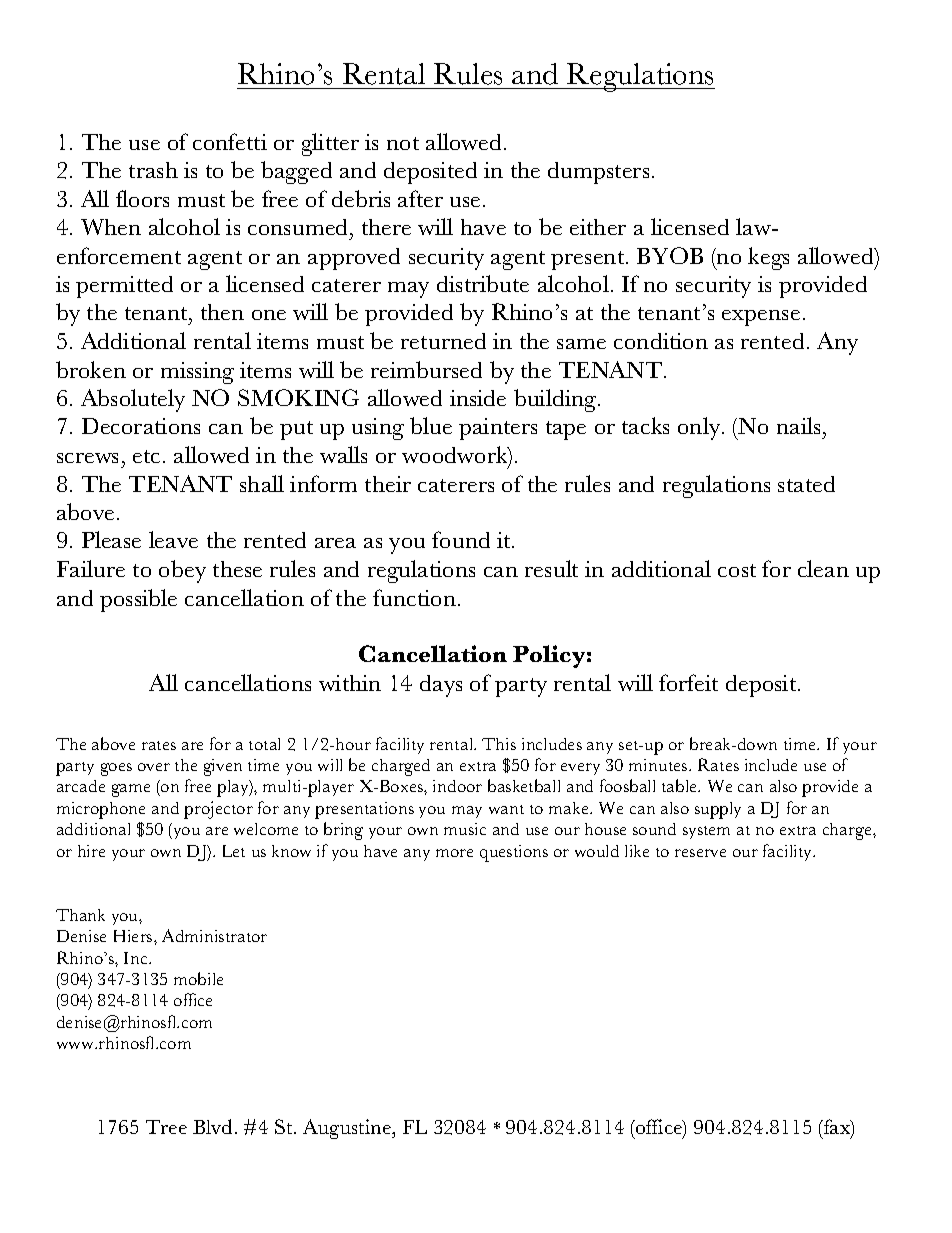 This image has height=1233, width=952. Describe the element at coordinates (153, 170) in the image. I see `trash` at that location.
